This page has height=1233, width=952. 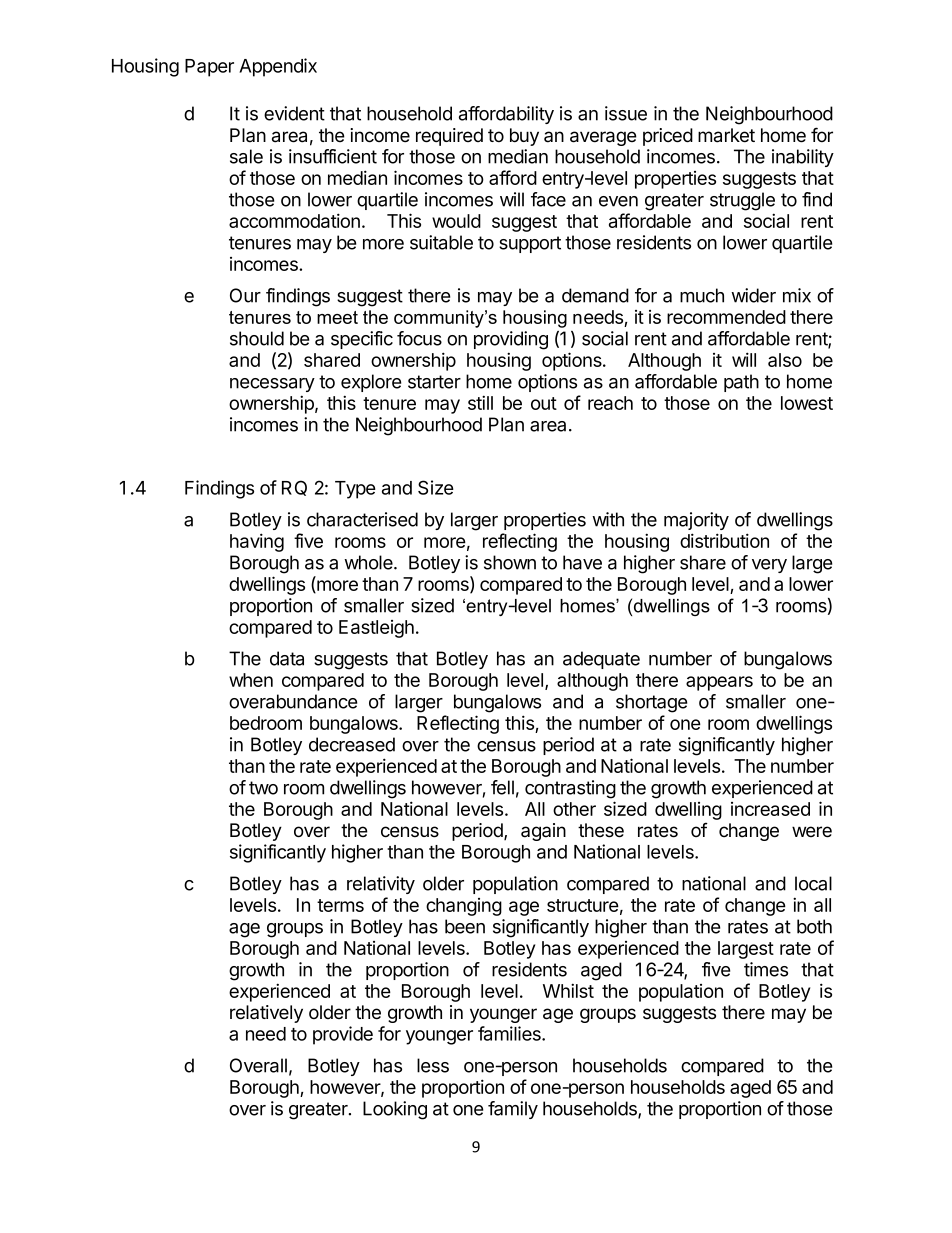 I want to click on out, so click(x=544, y=403).
